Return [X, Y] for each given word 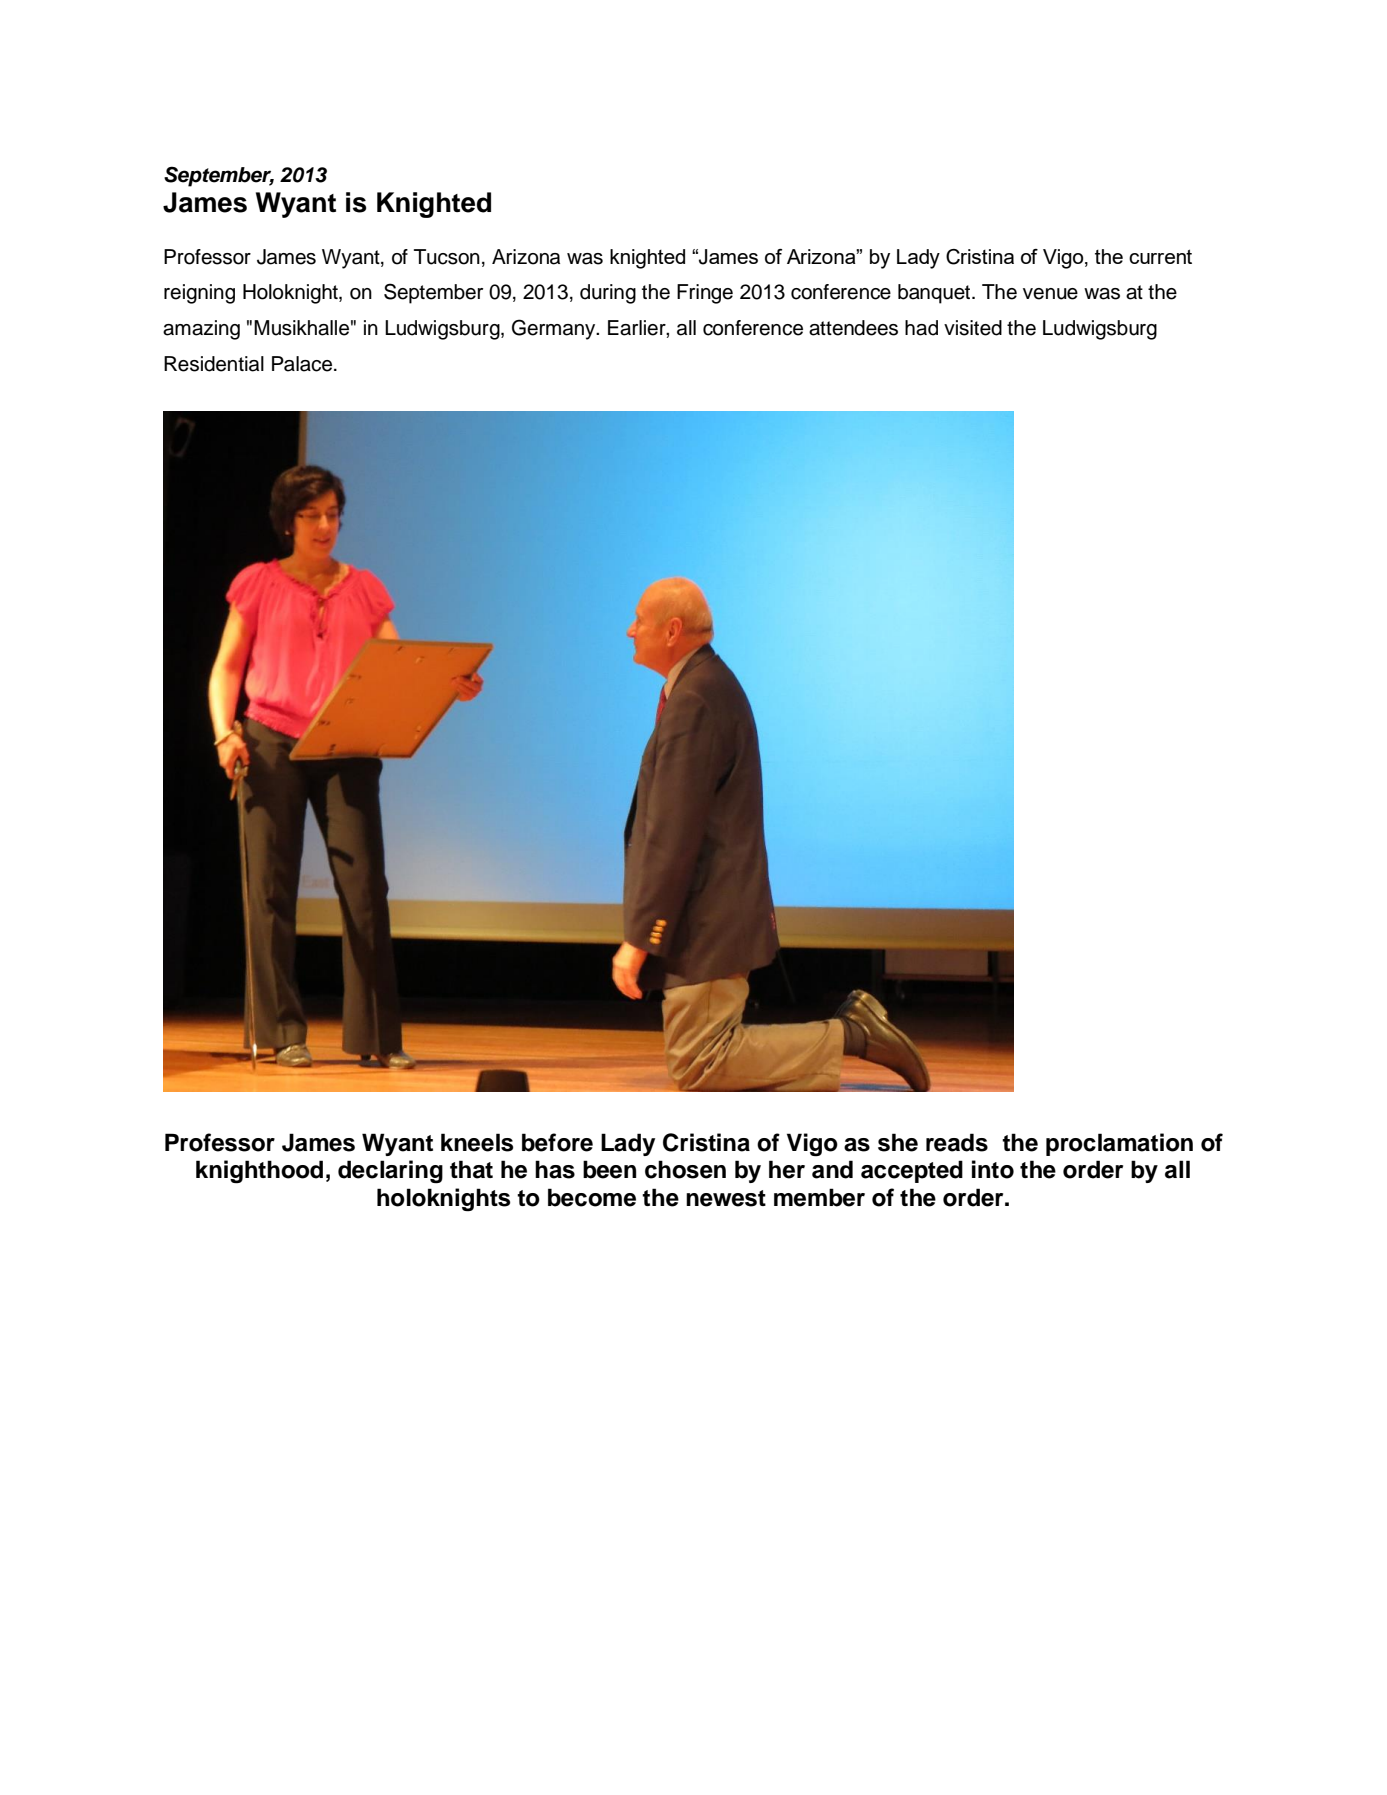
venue [1050, 294]
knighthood [259, 1172]
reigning [199, 294]
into [993, 1169]
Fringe [705, 294]
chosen [685, 1169]
